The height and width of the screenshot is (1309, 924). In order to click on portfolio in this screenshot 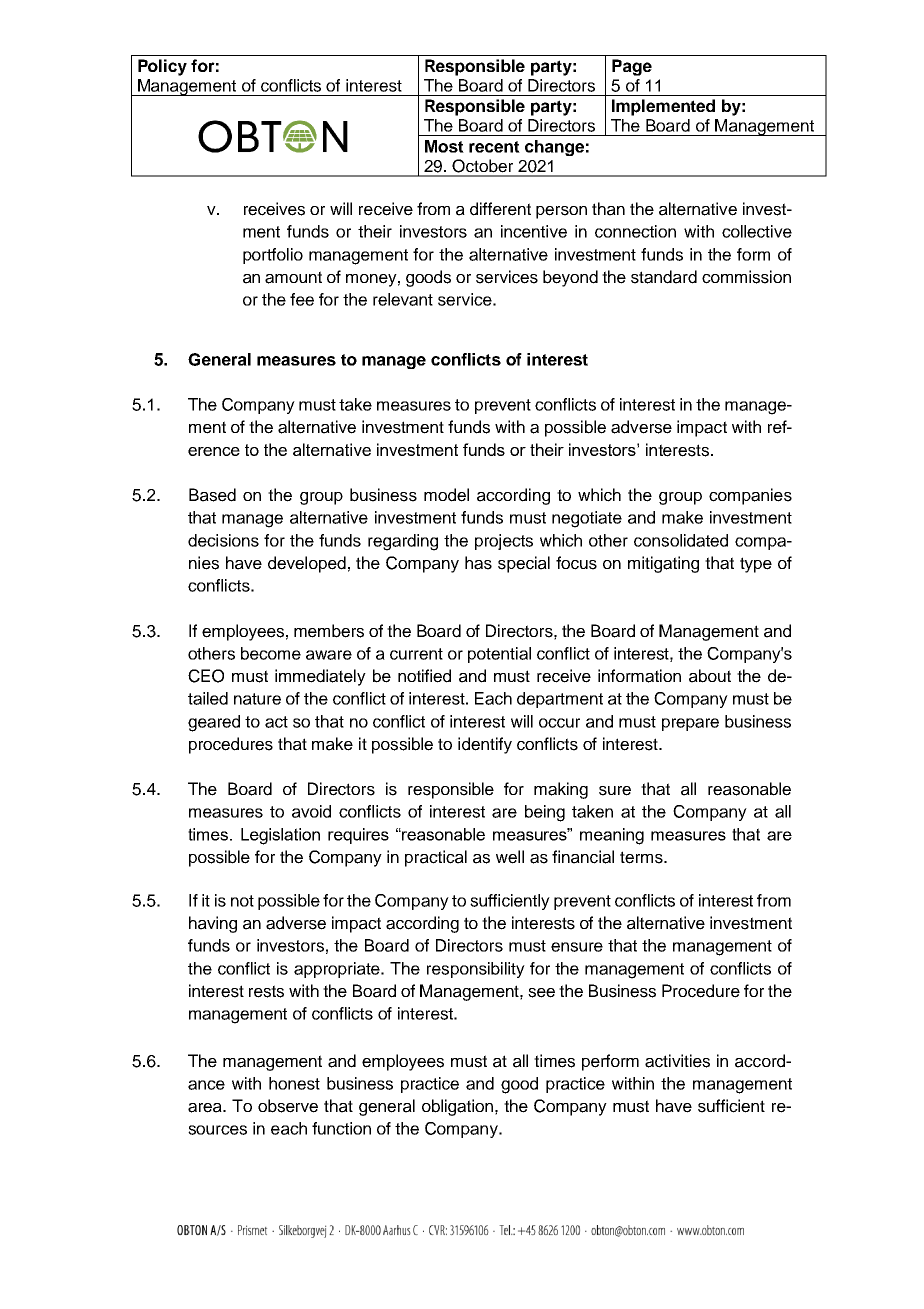, I will do `click(273, 256)`.
